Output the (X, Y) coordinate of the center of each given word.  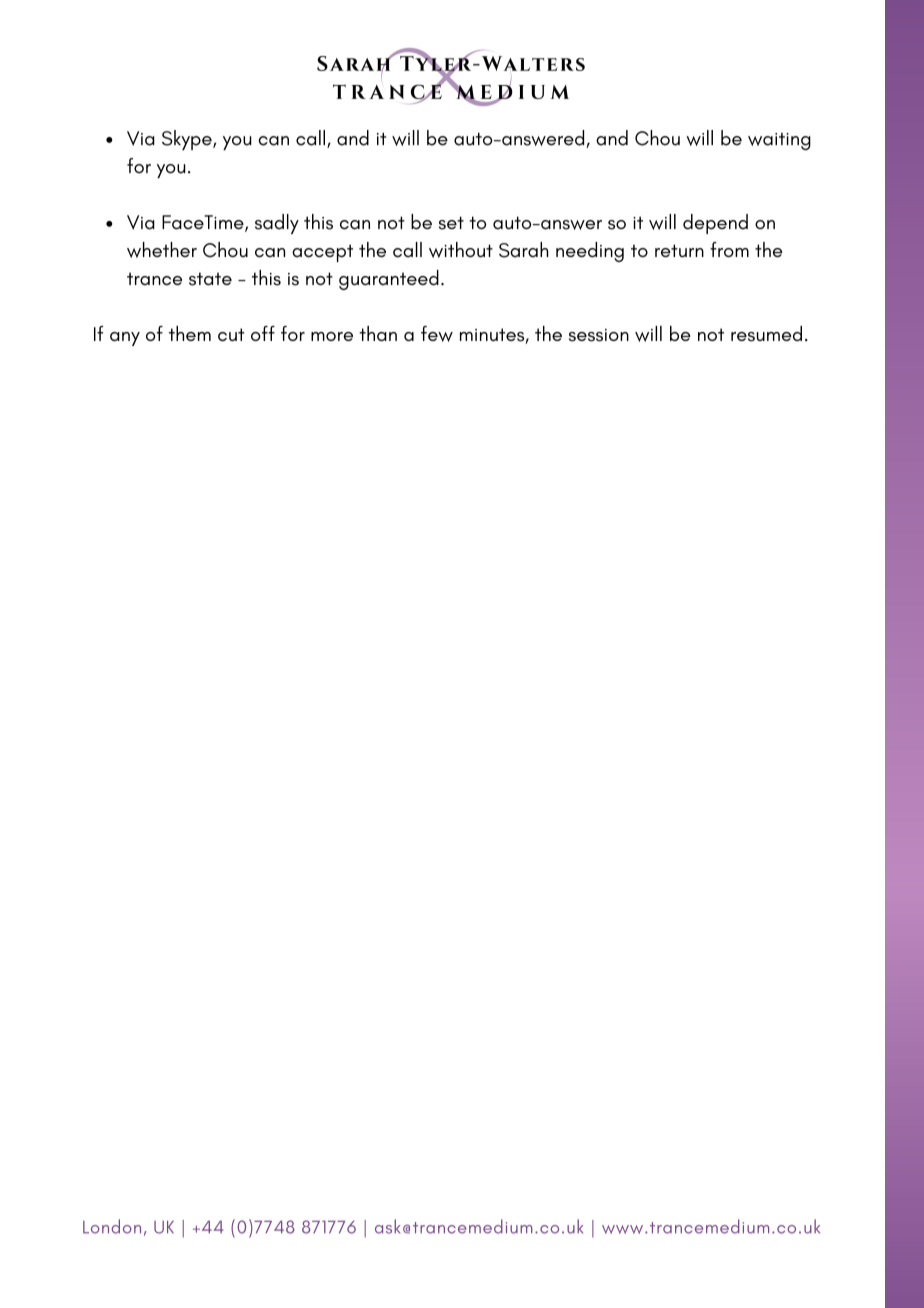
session (599, 335)
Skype (188, 140)
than (378, 333)
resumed (766, 334)
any (125, 339)
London (112, 1226)
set (451, 223)
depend (715, 224)
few (437, 334)
